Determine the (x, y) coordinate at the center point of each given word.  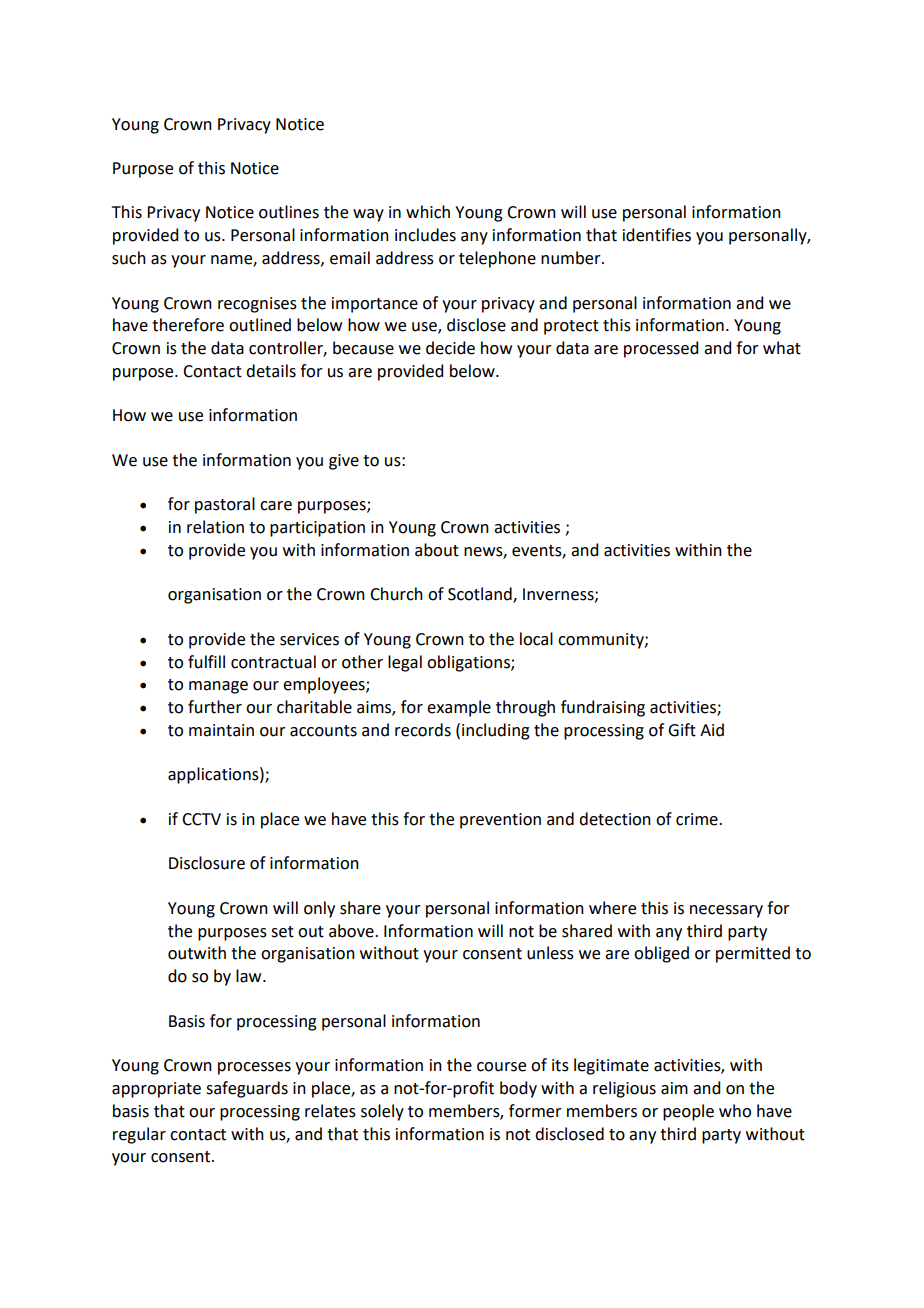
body (518, 1089)
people (688, 1112)
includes (425, 235)
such (129, 258)
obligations (469, 663)
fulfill (206, 662)
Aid (712, 730)
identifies (657, 235)
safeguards (247, 1089)
